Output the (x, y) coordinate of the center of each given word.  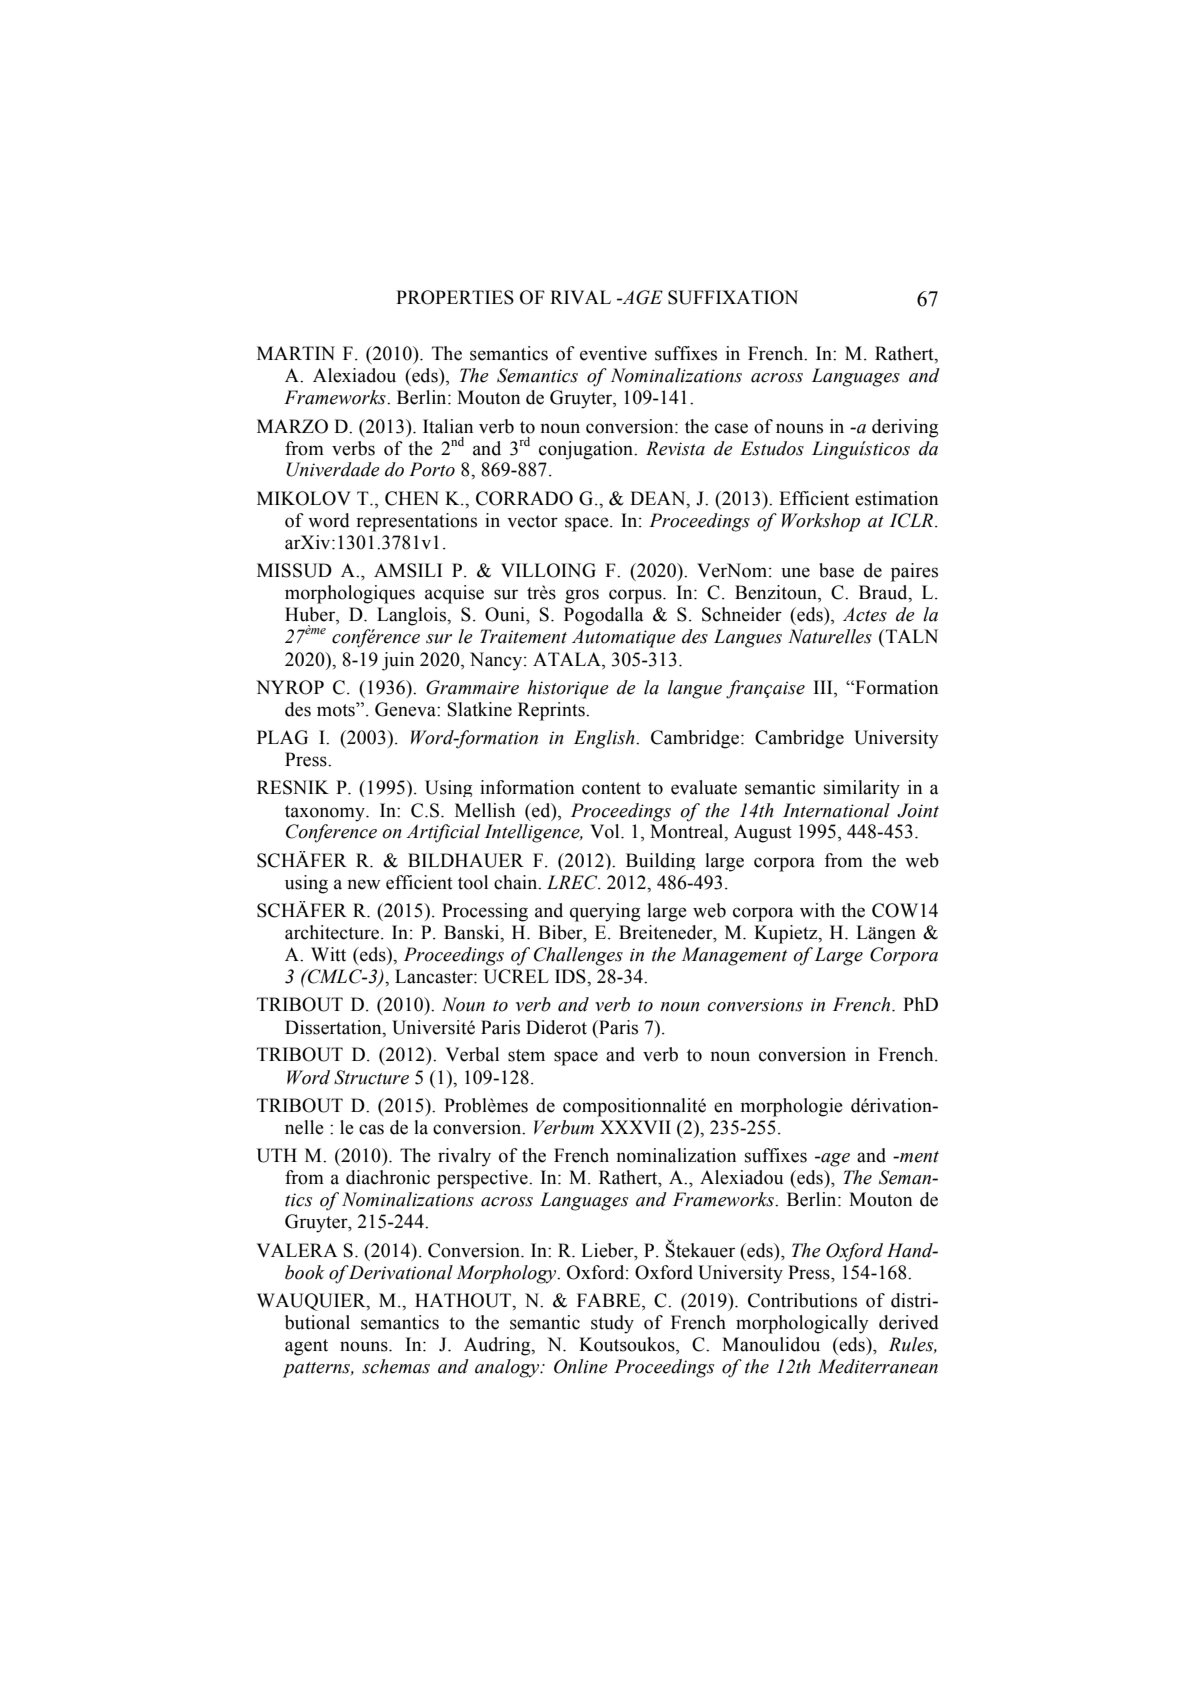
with (817, 910)
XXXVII (635, 1127)
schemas (396, 1366)
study (612, 1324)
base (836, 570)
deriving (905, 428)
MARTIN (296, 353)
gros (582, 596)
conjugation (587, 450)
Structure (371, 1077)
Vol (606, 831)
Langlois (413, 616)
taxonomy (326, 813)
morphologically (802, 1324)
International (836, 810)
